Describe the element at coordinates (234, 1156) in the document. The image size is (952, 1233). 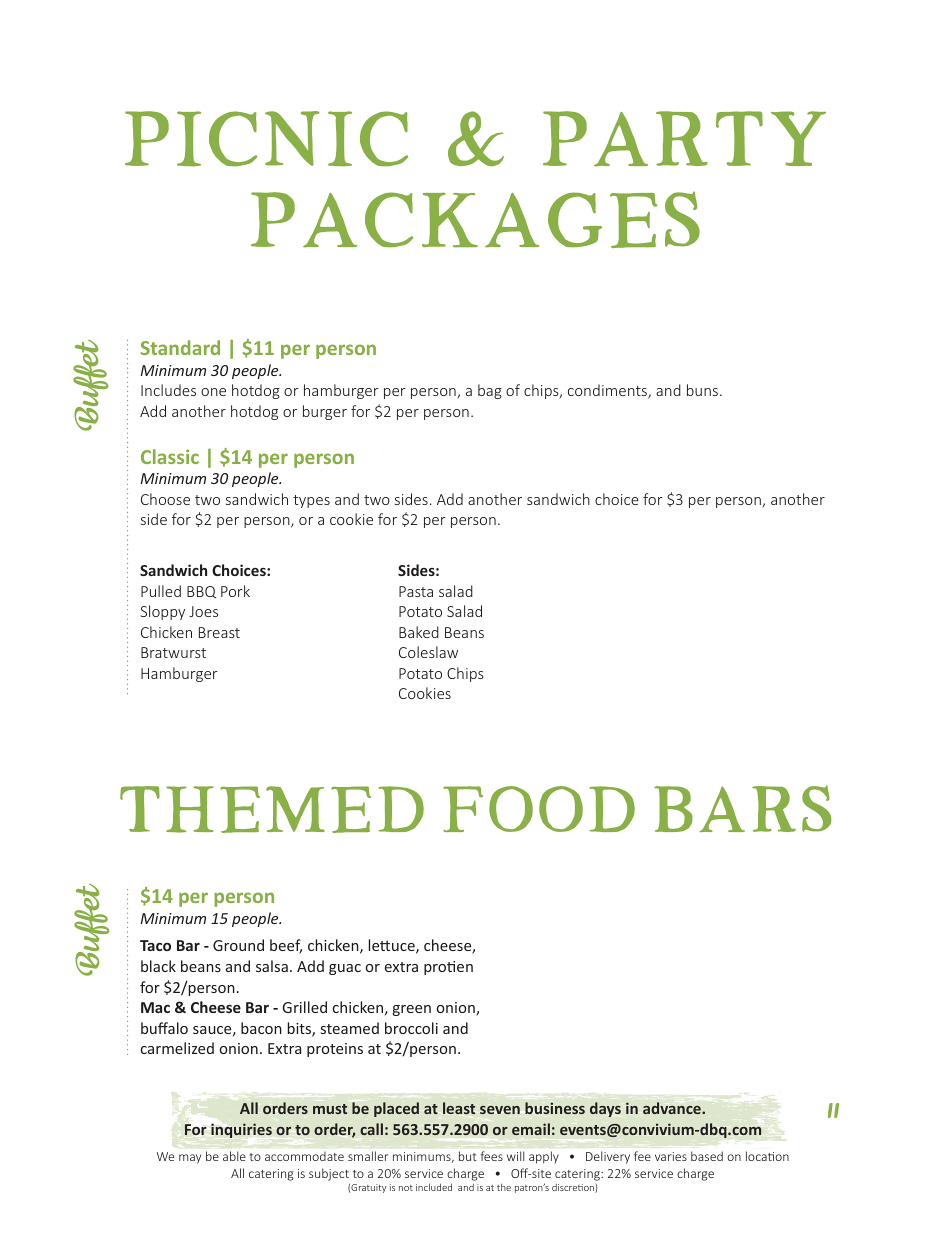
I see `able` at that location.
